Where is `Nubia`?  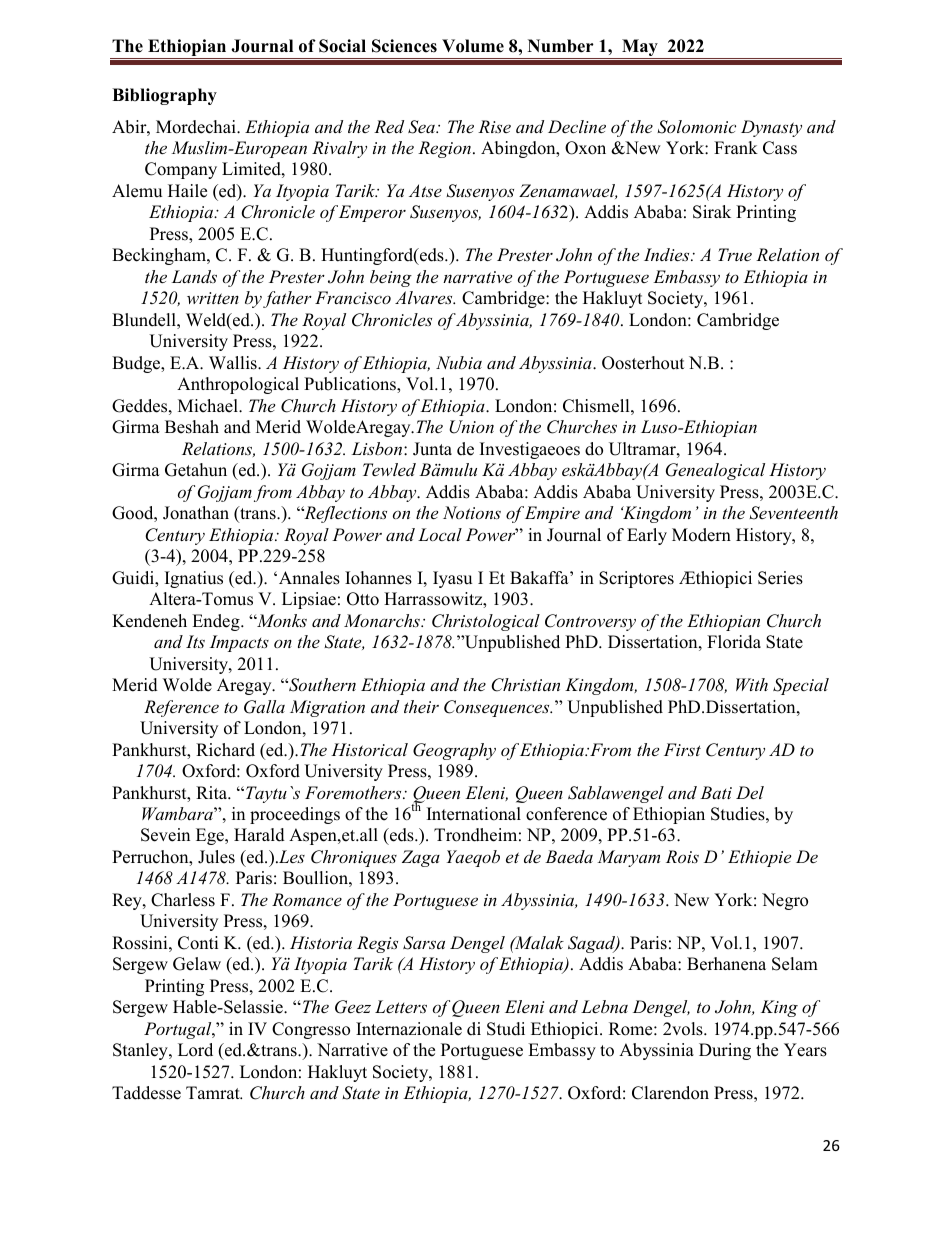
Nubia is located at coordinates (459, 362).
